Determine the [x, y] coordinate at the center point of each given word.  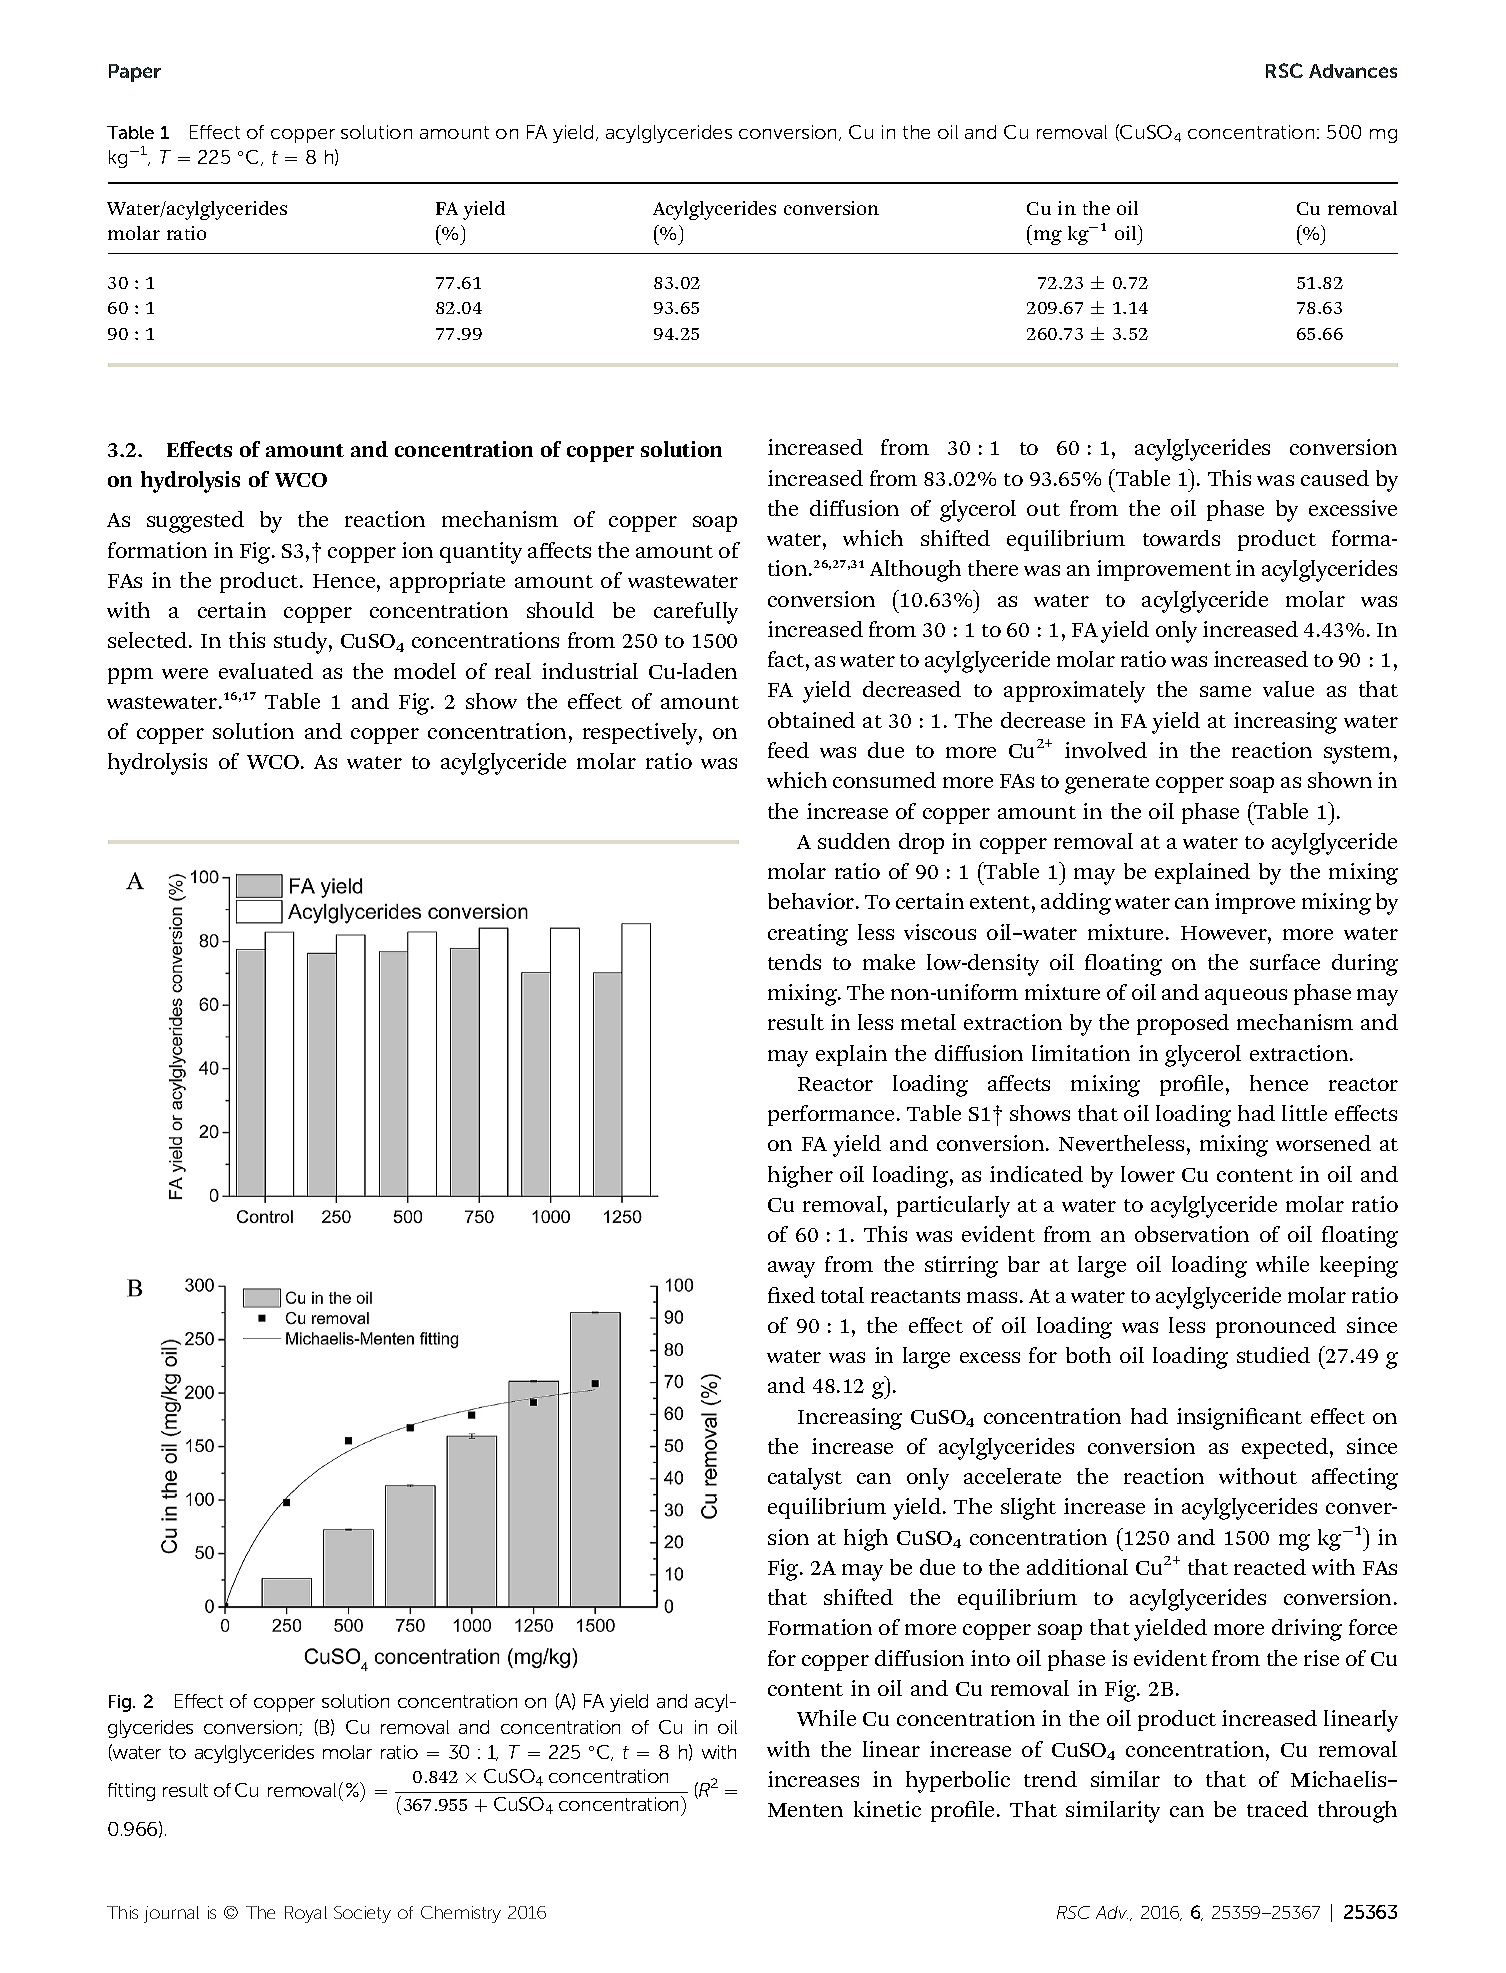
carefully [696, 613]
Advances [1353, 71]
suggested [195, 522]
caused [1335, 478]
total [842, 1295]
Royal [306, 1914]
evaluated [266, 671]
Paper [135, 73]
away [791, 1269]
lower [1148, 1174]
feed [788, 750]
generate [1107, 784]
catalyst [805, 1479]
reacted [1270, 1567]
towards [1181, 538]
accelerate [1012, 1476]
